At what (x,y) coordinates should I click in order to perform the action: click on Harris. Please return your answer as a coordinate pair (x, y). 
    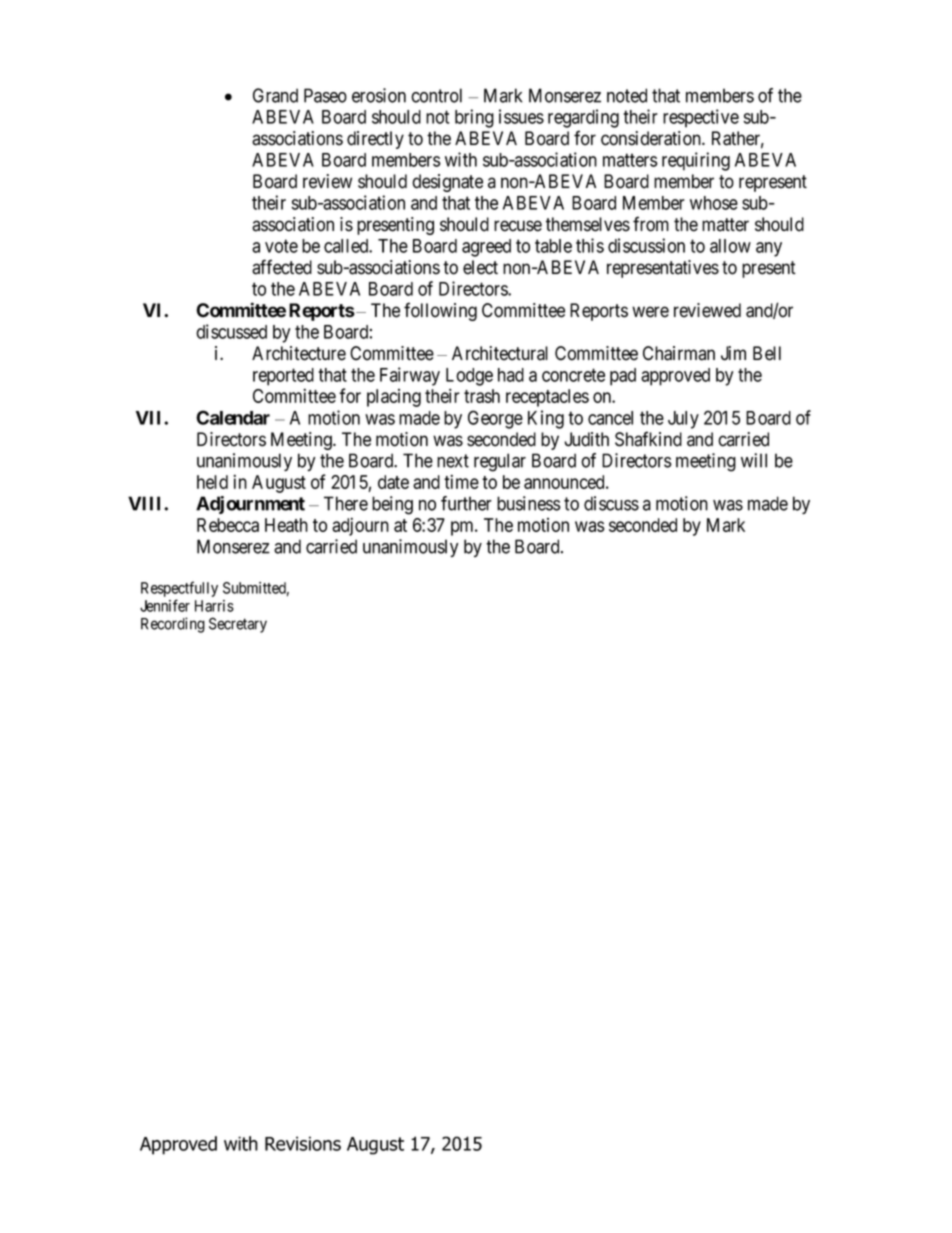
    Looking at the image, I should click on (214, 606).
